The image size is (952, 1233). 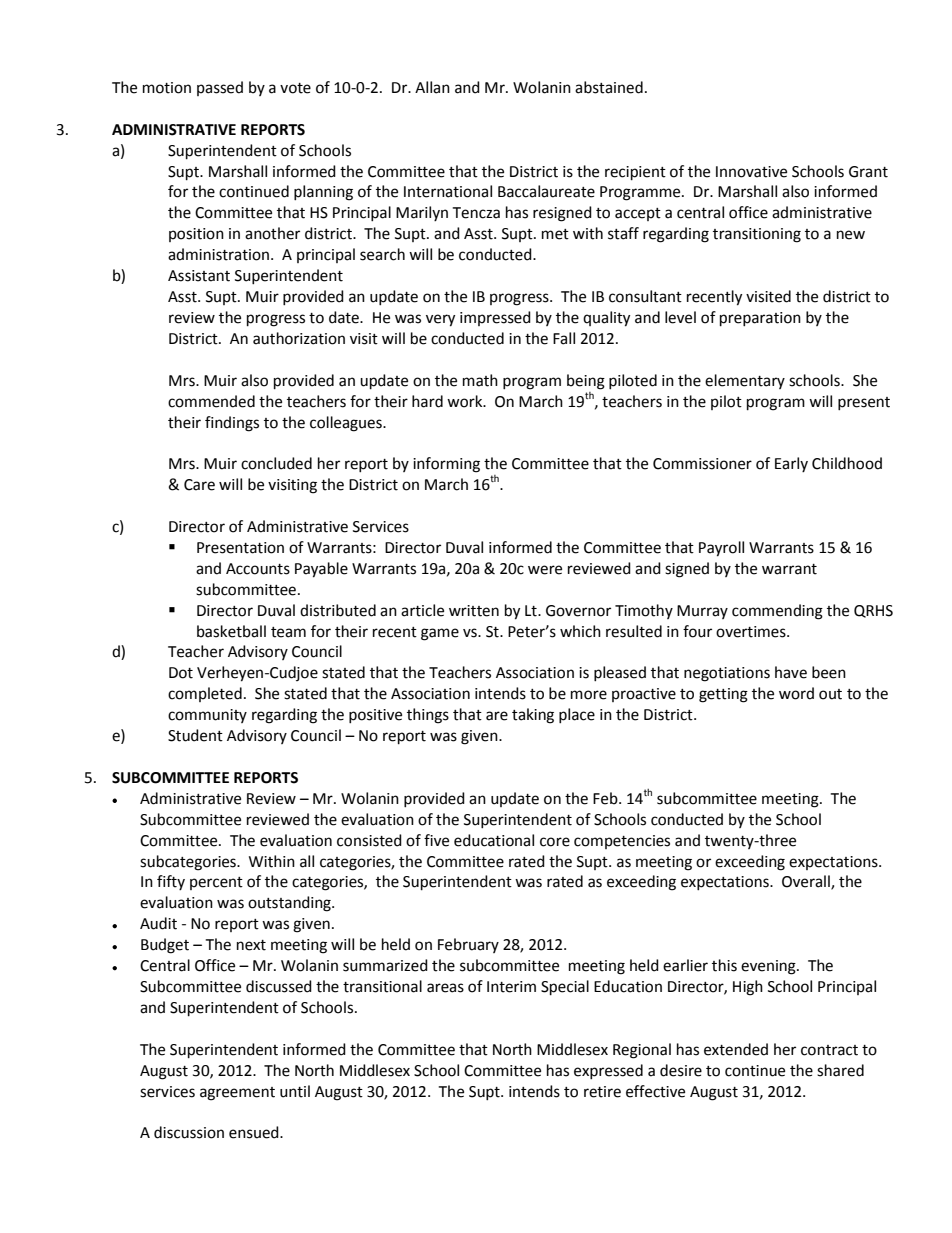 I want to click on Overall, so click(x=807, y=882).
